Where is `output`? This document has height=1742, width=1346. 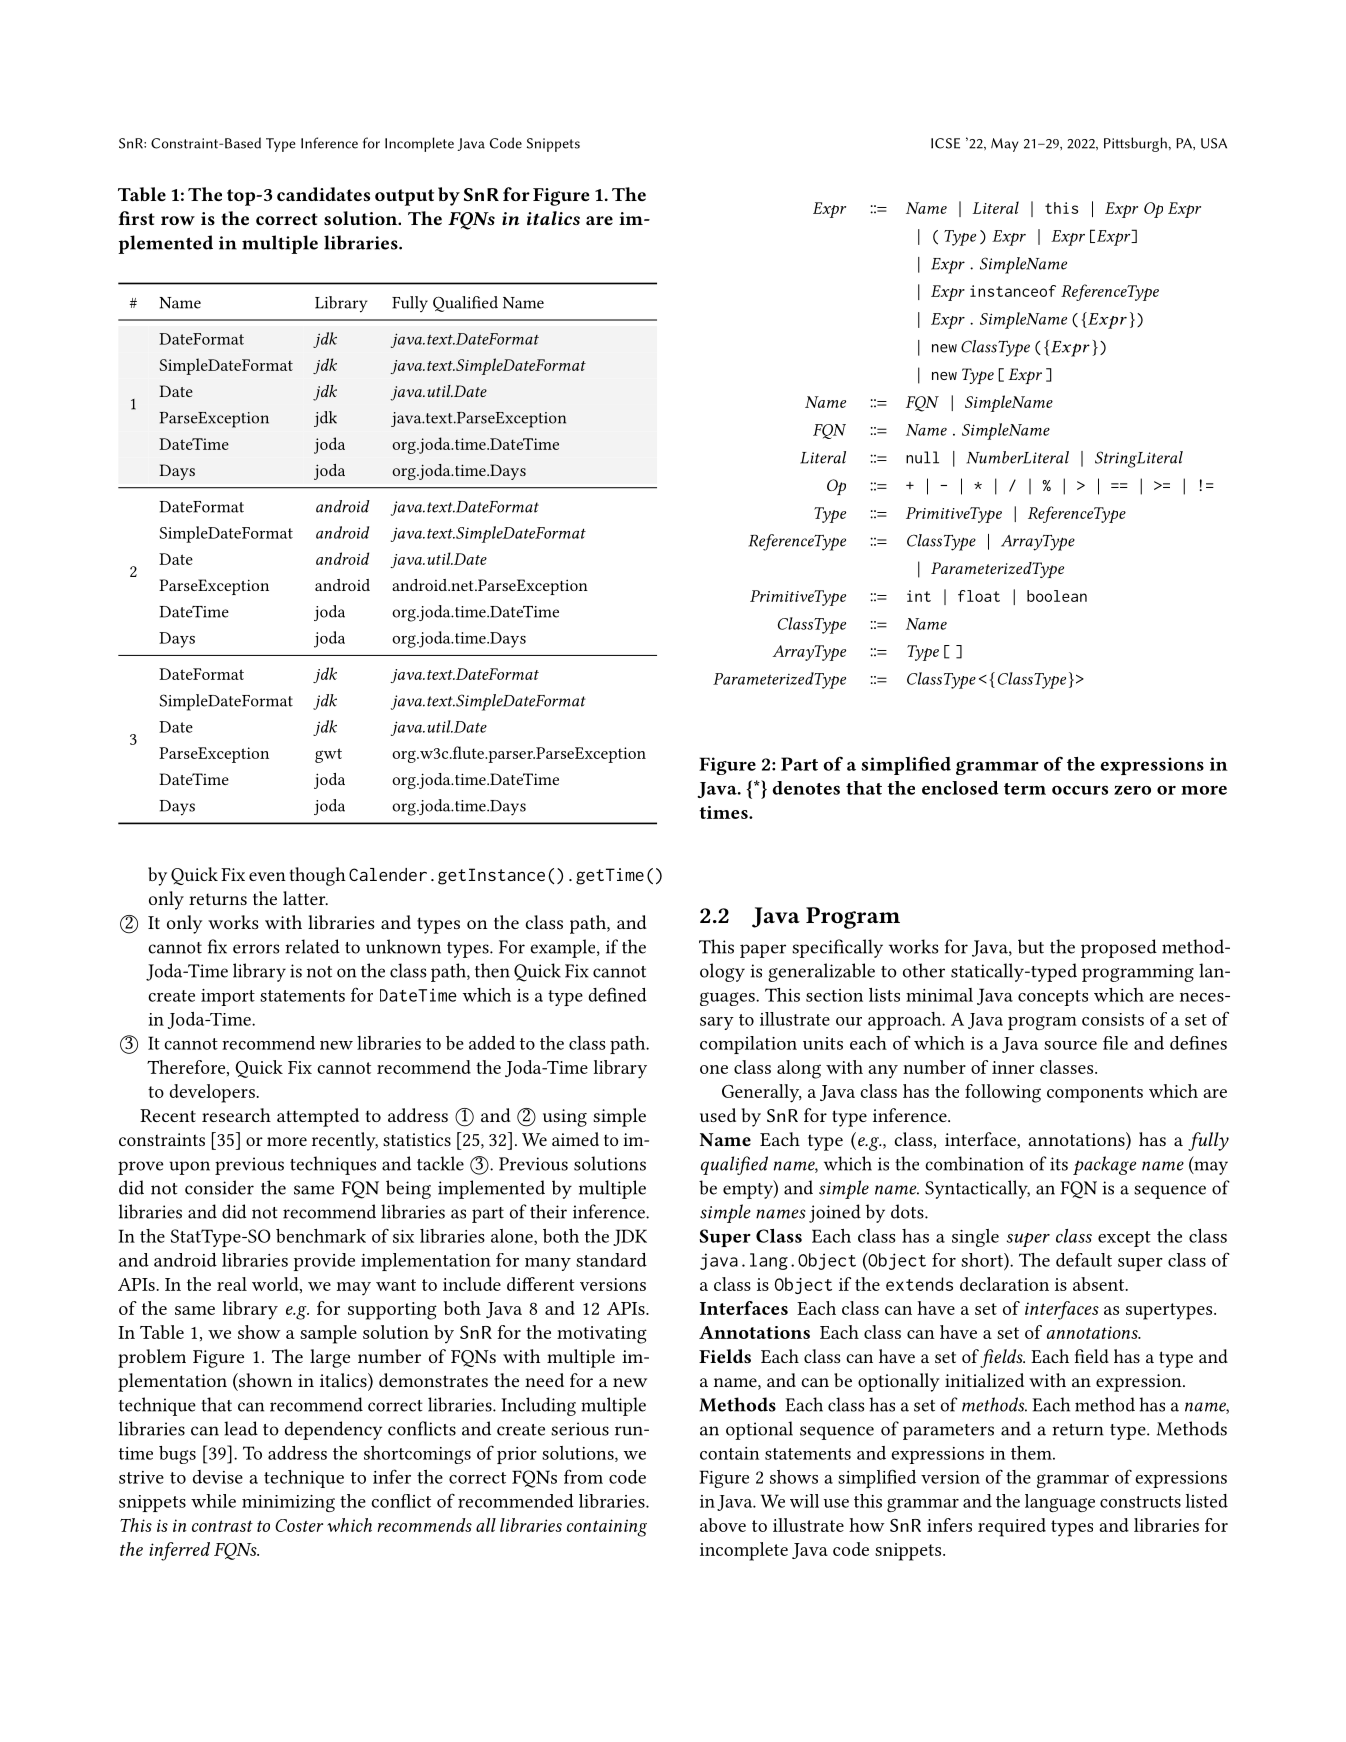 output is located at coordinates (404, 197).
